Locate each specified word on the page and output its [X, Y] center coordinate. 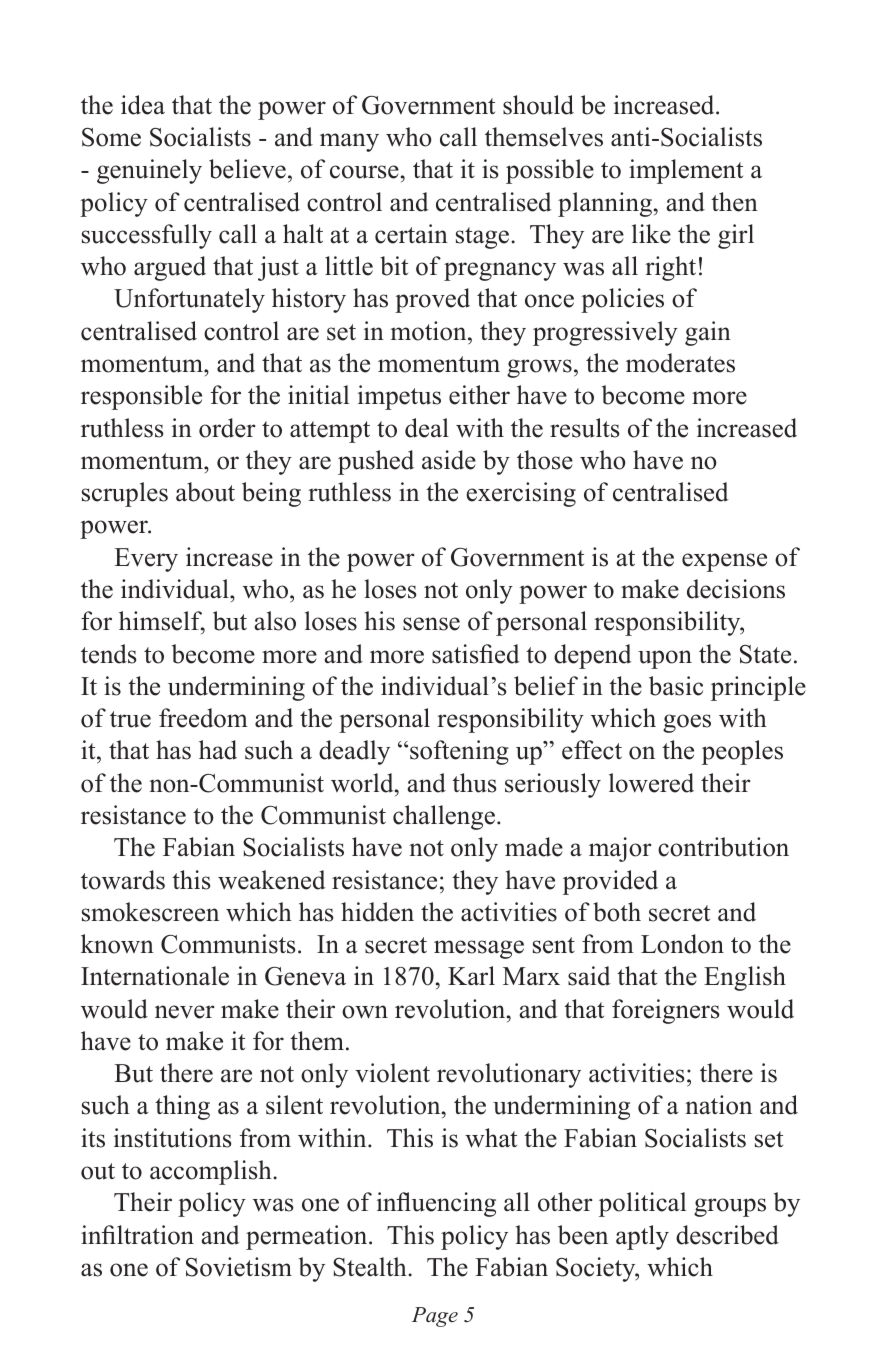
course [364, 172]
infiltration [137, 1235]
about [205, 492]
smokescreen [150, 912]
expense [724, 562]
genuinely [149, 171]
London [682, 944]
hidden [377, 912]
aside [449, 460]
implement [686, 171]
